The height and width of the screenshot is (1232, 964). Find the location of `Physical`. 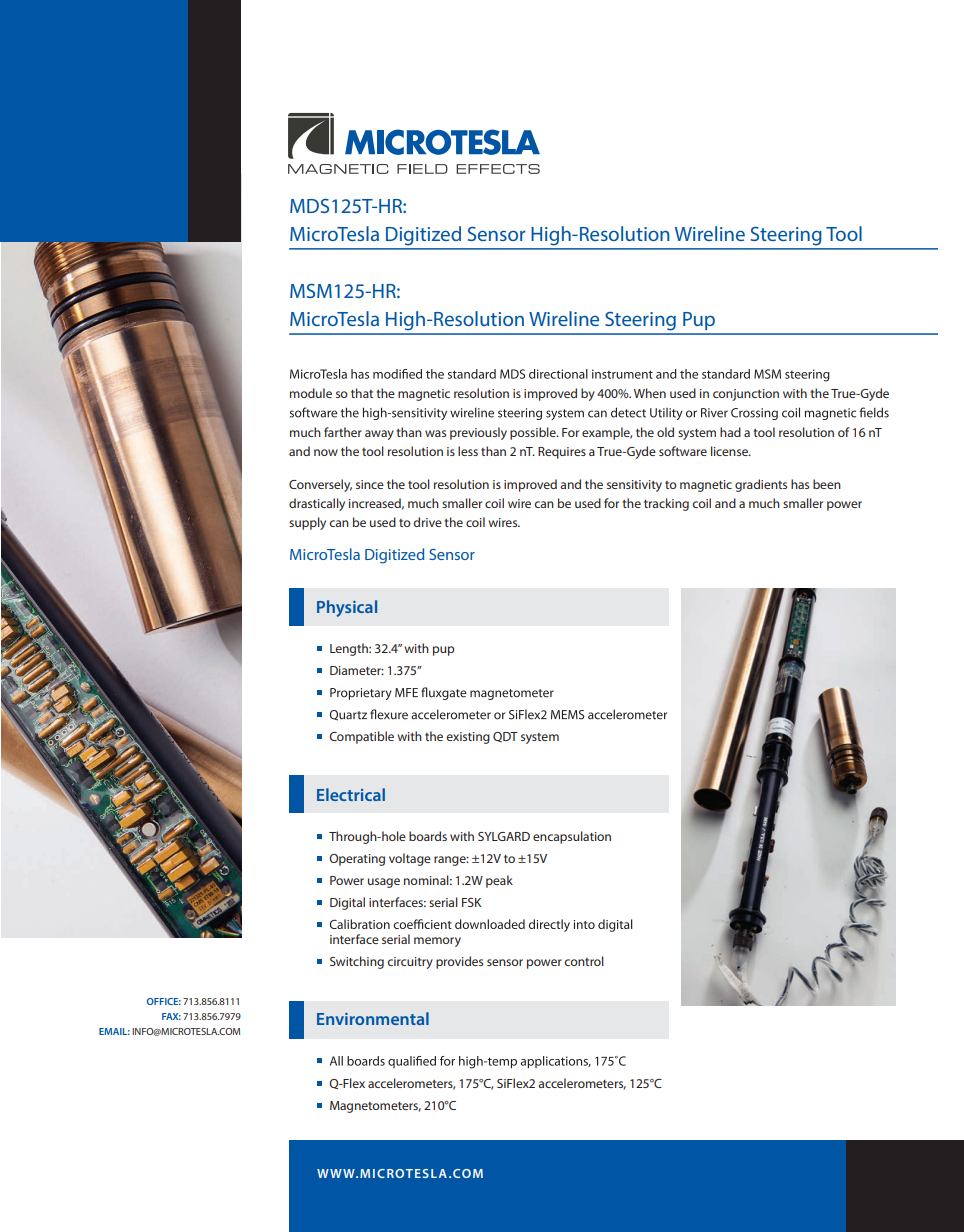

Physical is located at coordinates (347, 608).
